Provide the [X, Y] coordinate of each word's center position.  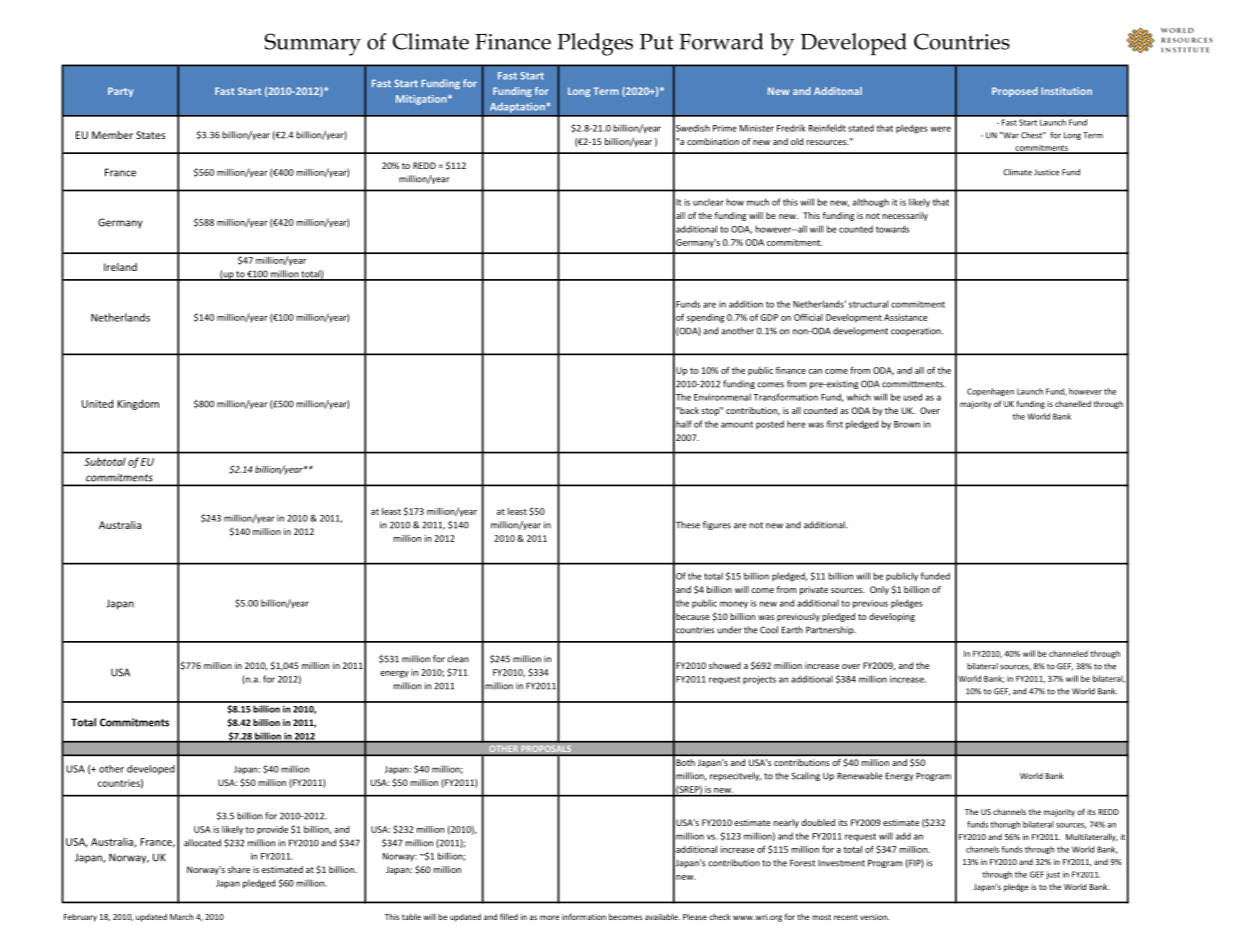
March [182, 917]
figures [717, 525]
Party [120, 92]
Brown [907, 424]
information [584, 916]
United [97, 403]
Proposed [1015, 92]
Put [656, 42]
